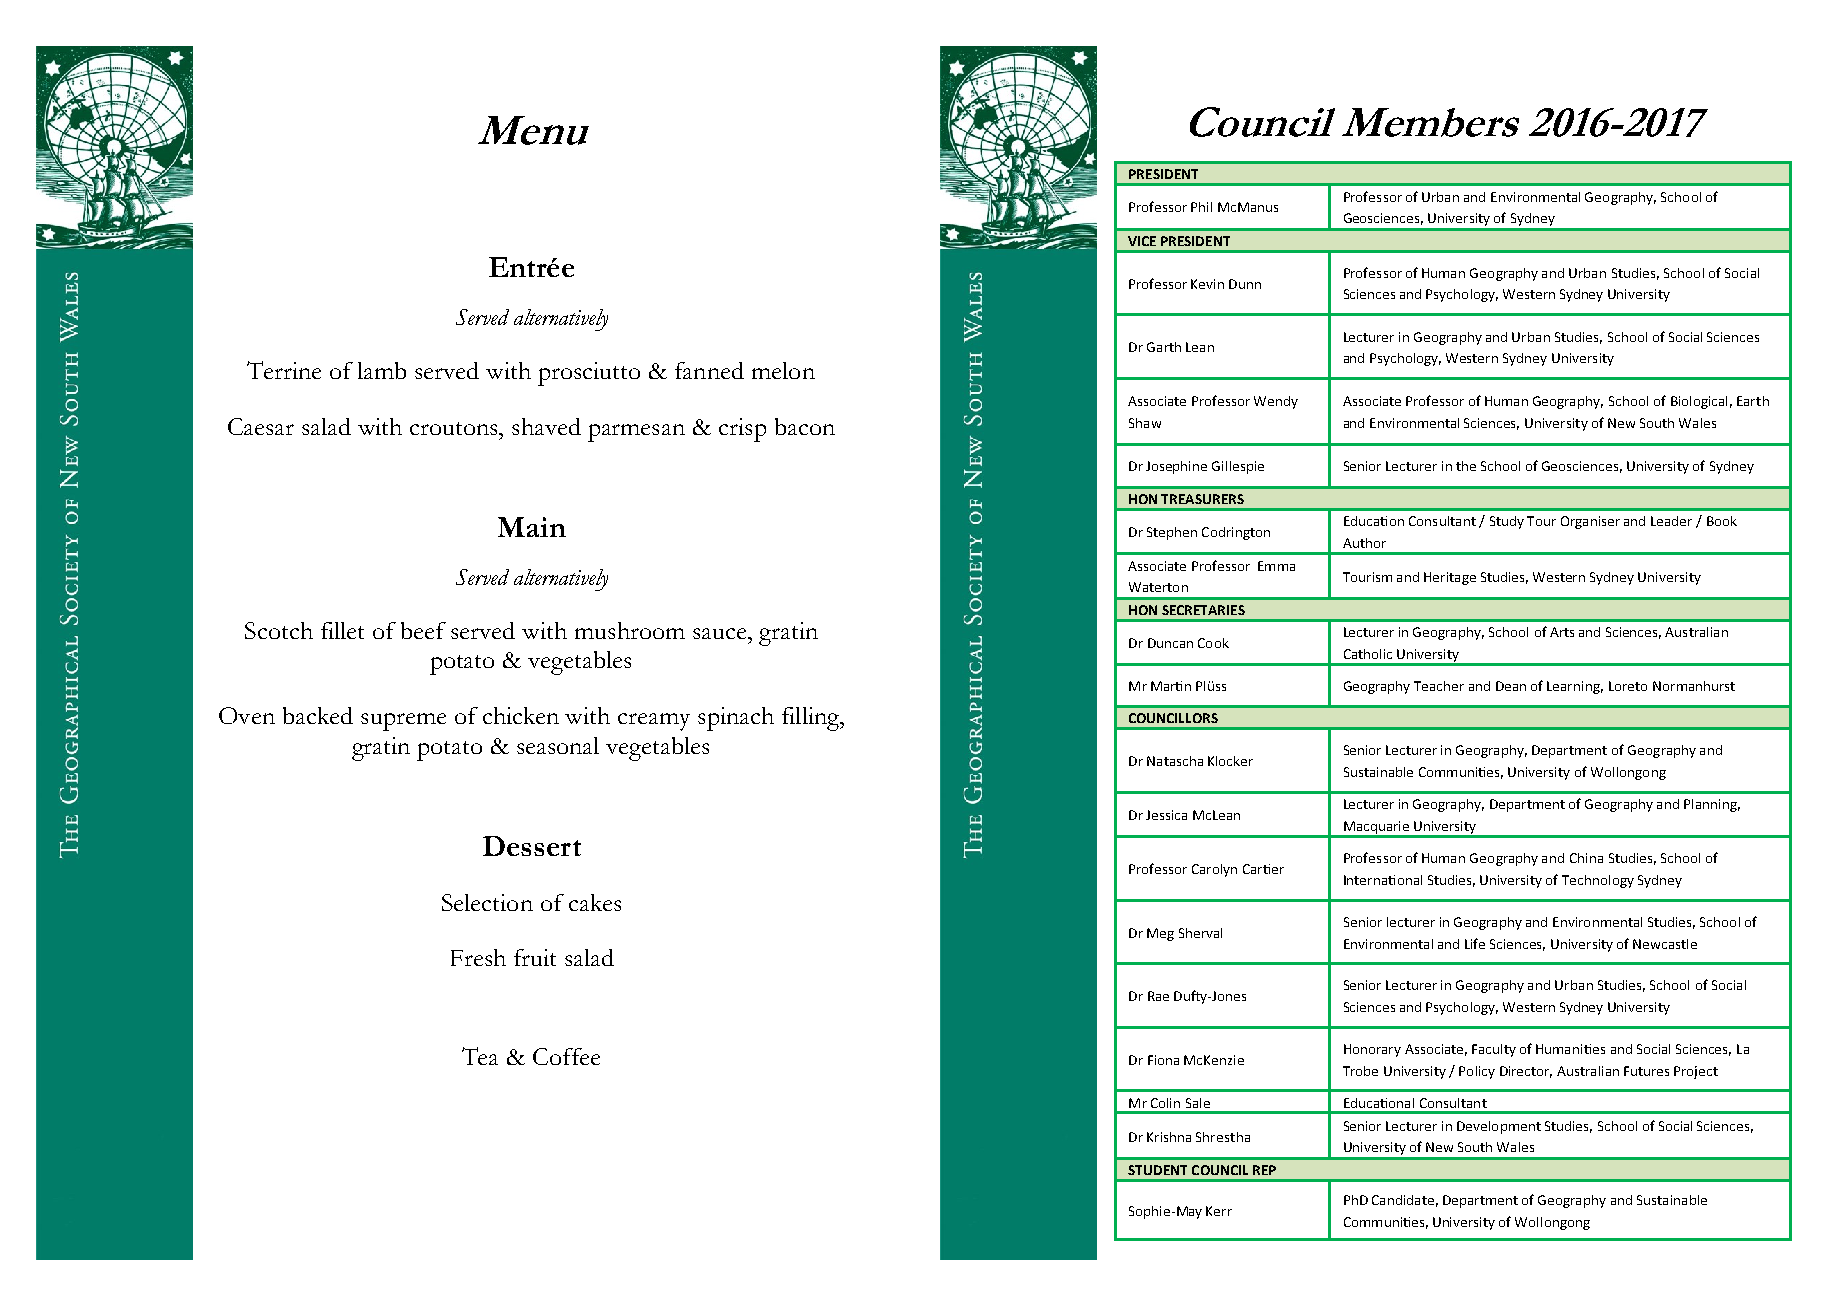 This screenshot has width=1846, height=1306. Describe the element at coordinates (1575, 687) in the screenshot. I see `Learning` at that location.
